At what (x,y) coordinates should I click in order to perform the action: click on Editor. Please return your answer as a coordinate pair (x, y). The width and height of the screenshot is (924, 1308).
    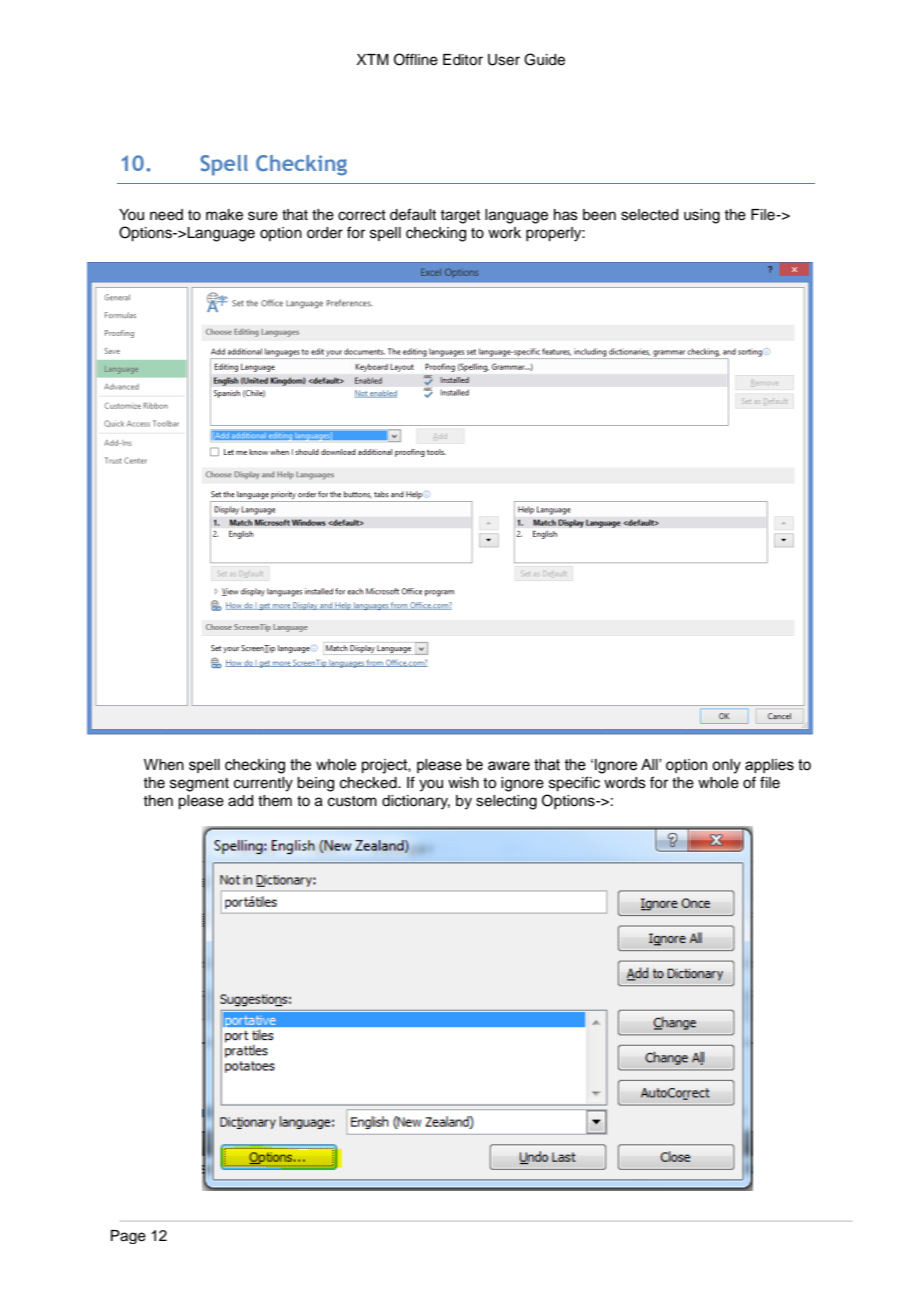
    Looking at the image, I should click on (463, 60).
